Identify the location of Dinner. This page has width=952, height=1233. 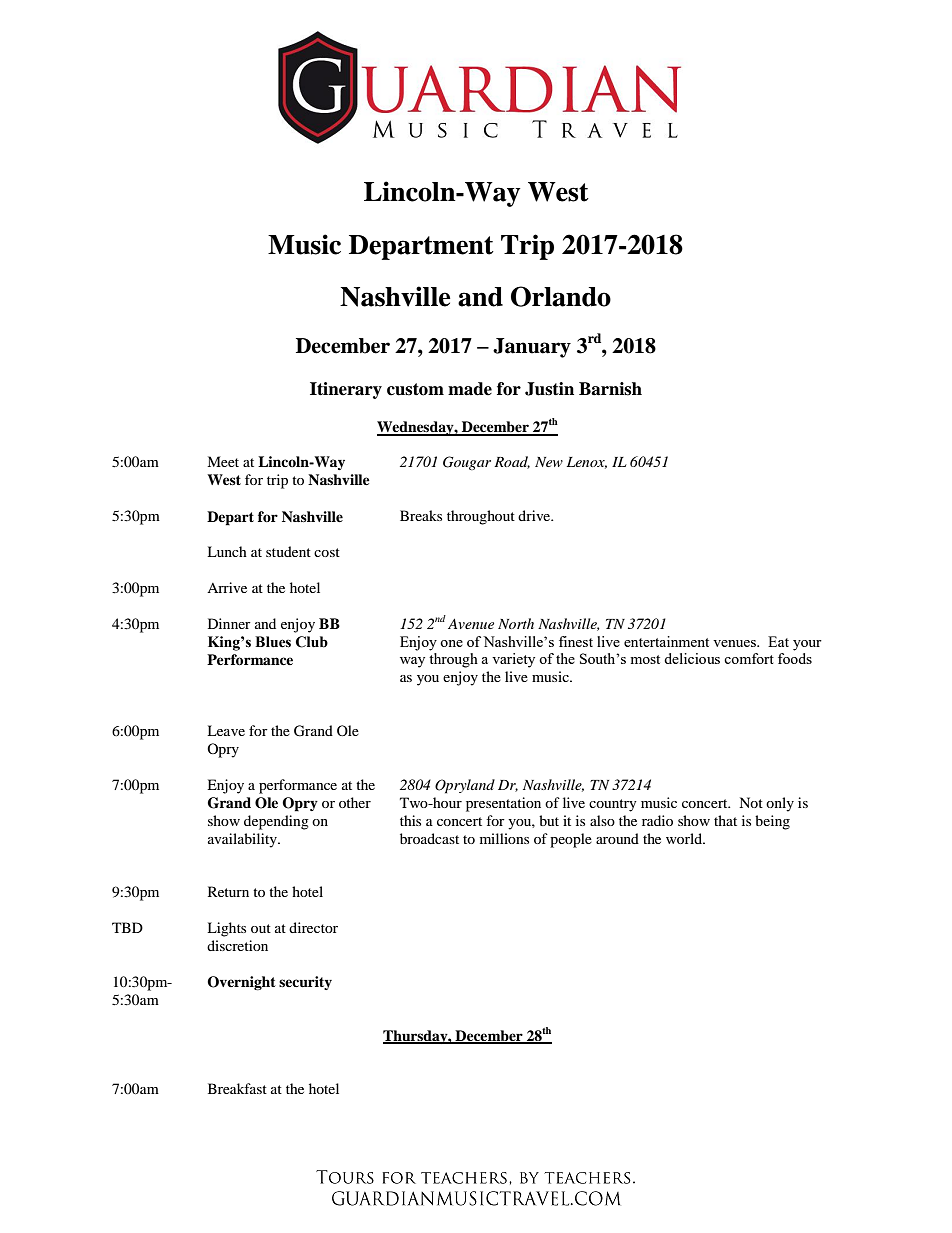
(229, 623).
